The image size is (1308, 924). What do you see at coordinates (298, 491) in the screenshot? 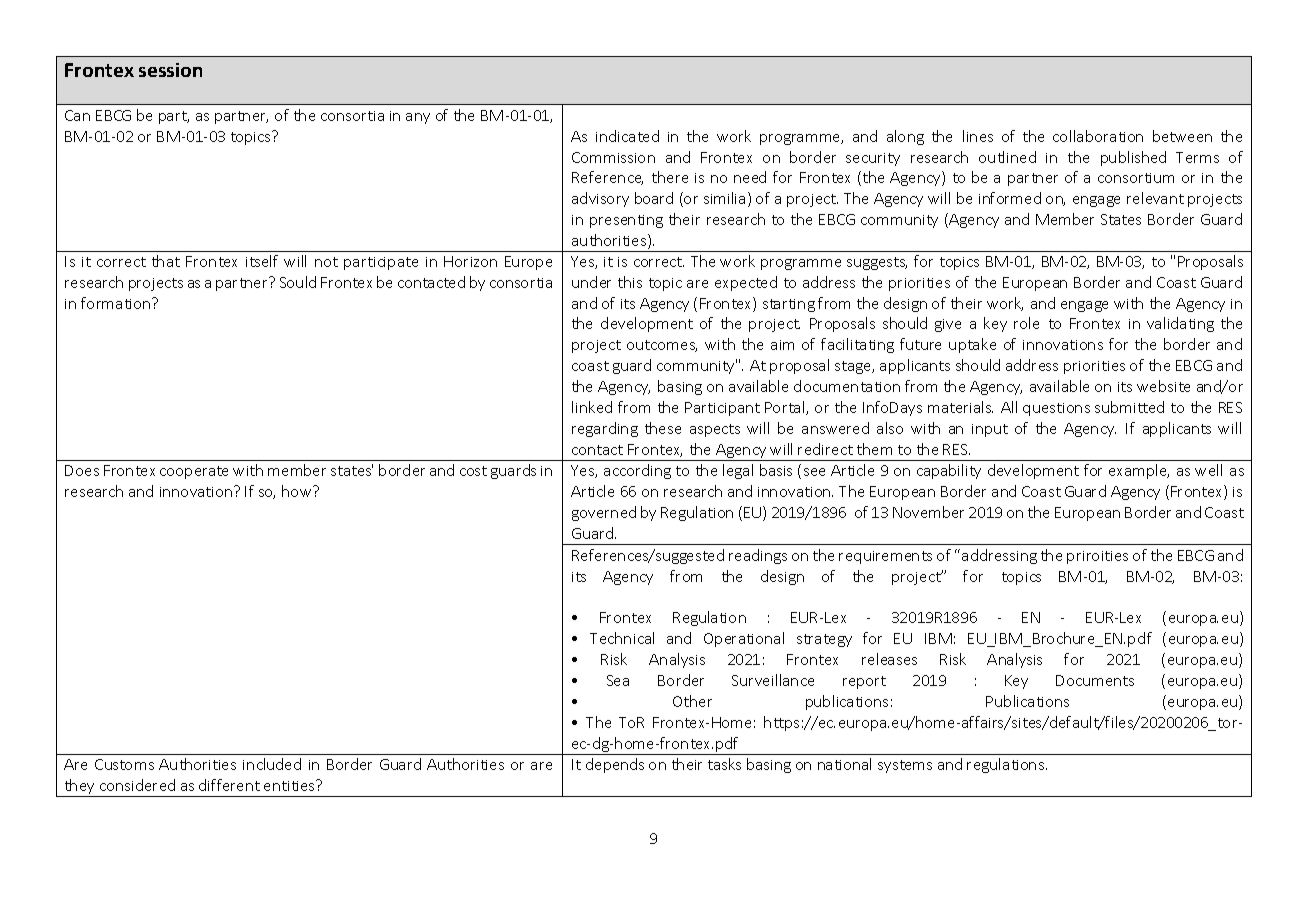
I see `how` at bounding box center [298, 491].
